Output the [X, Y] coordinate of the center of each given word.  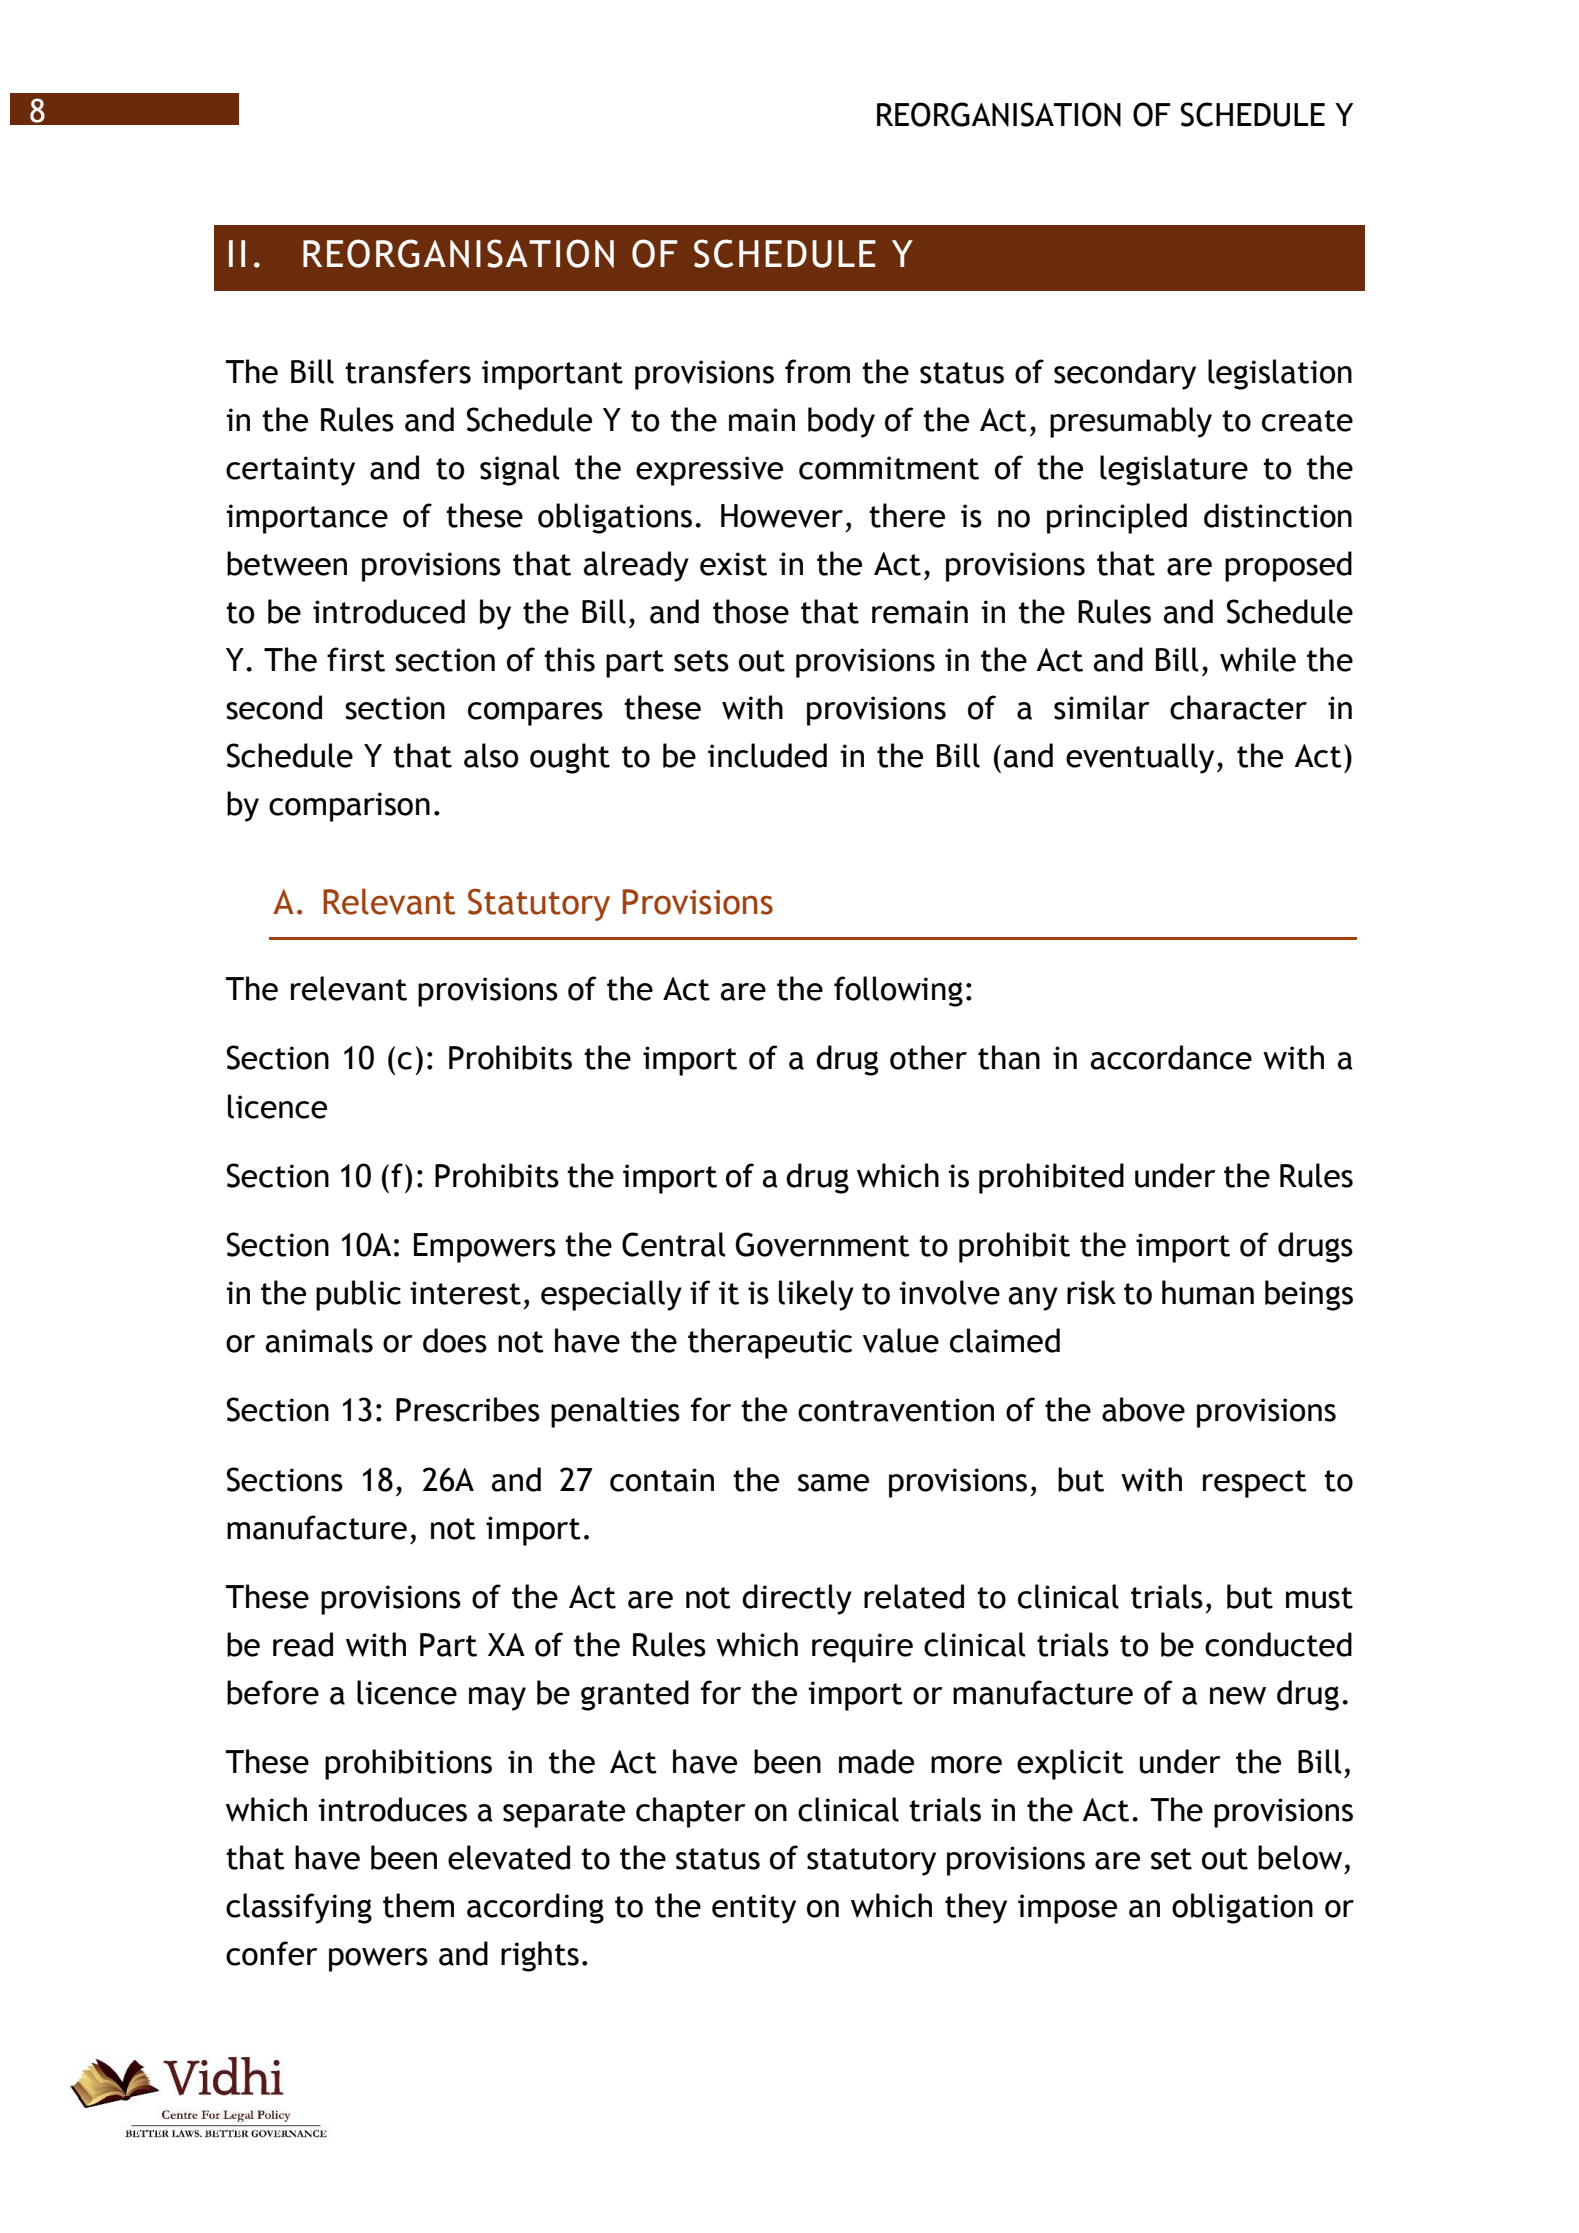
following [898, 991]
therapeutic [770, 1343]
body [841, 422]
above [1143, 1409]
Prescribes [468, 1409]
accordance [1171, 1057]
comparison [349, 807]
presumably [1131, 422]
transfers [408, 371]
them [418, 1905]
